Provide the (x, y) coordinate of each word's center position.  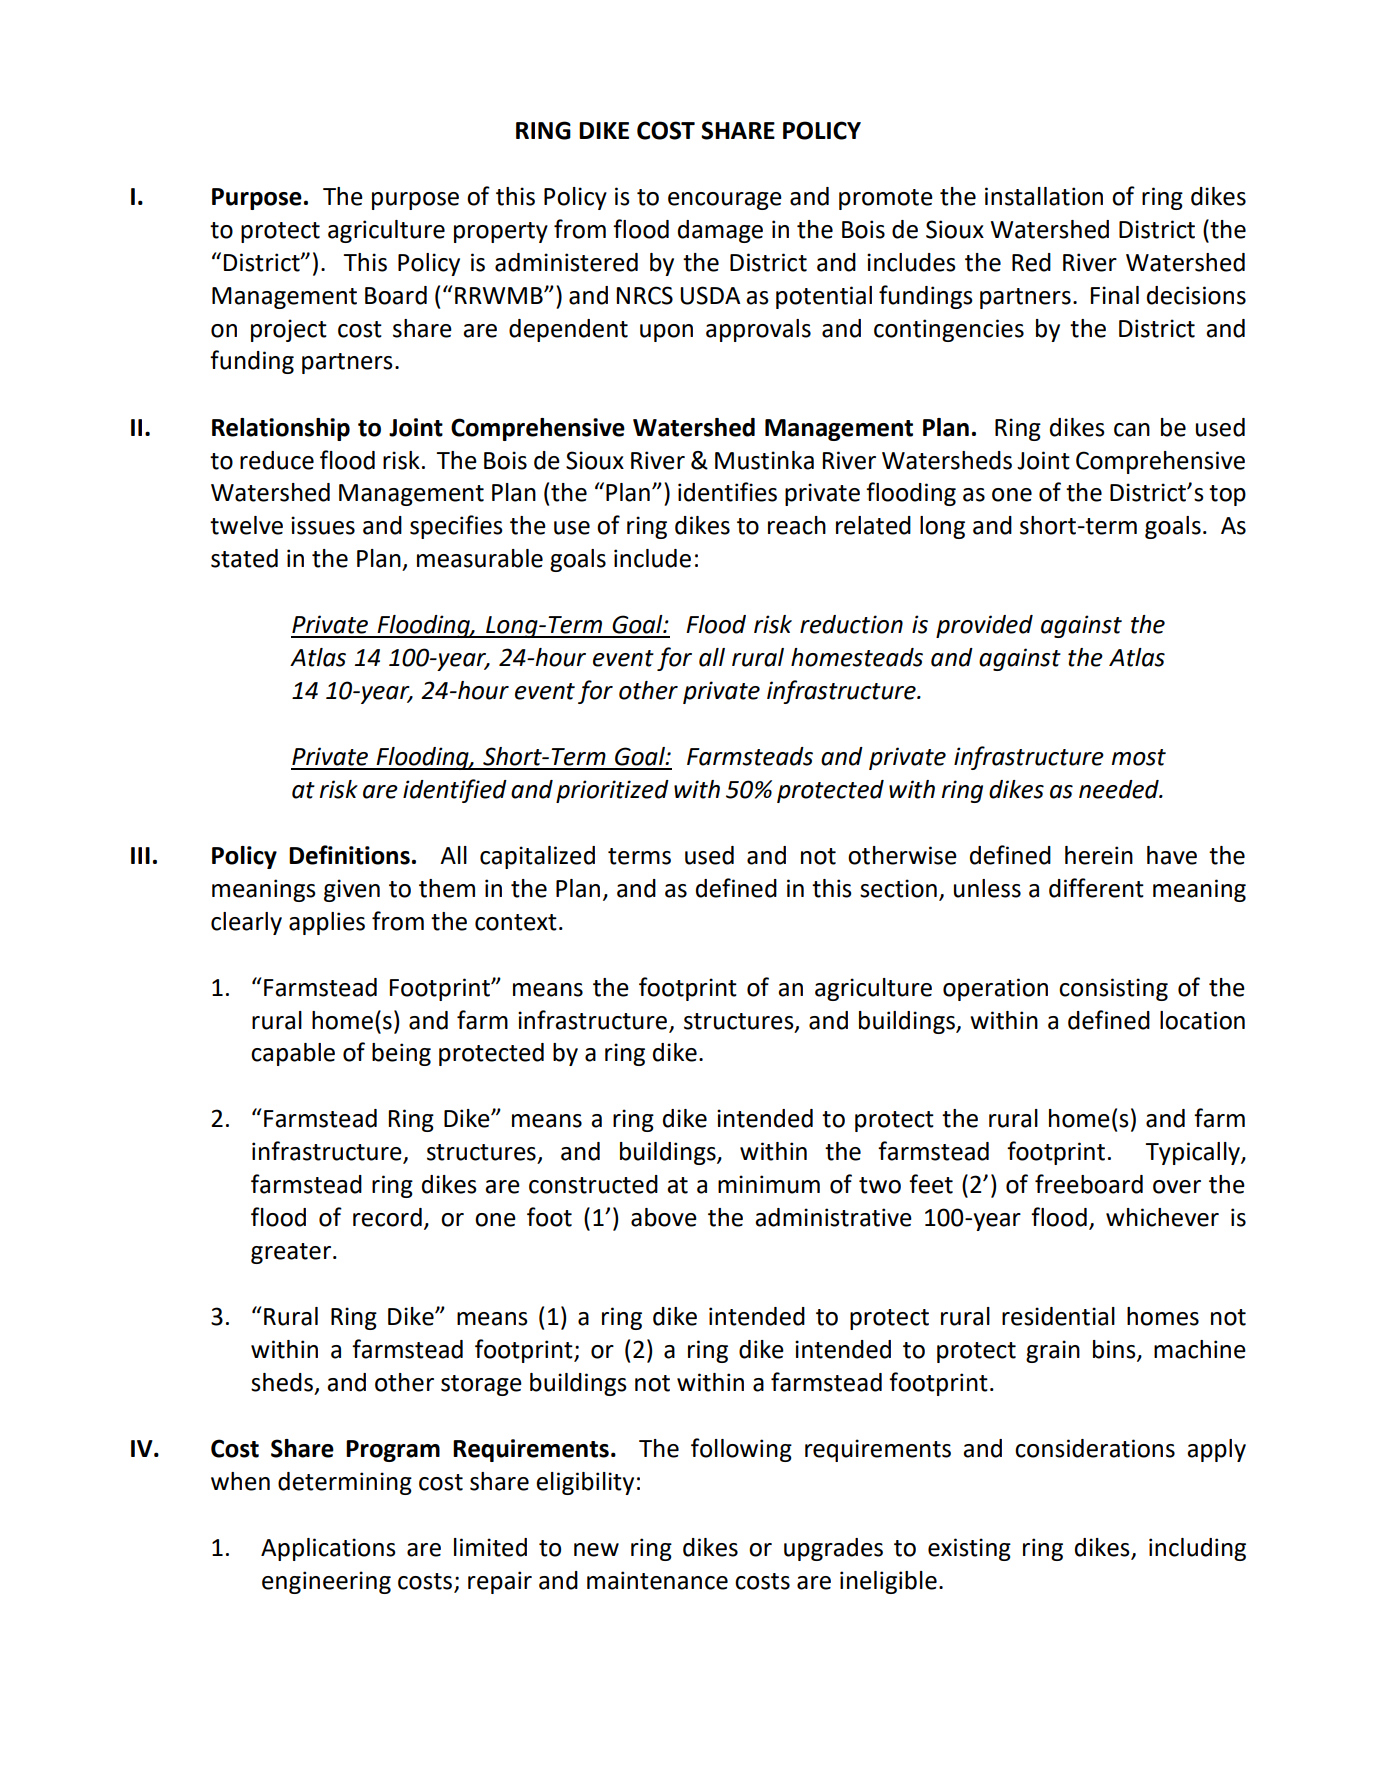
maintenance (657, 1580)
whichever (1162, 1217)
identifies (727, 492)
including (1197, 1549)
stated (244, 558)
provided (984, 626)
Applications (328, 1549)
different (1096, 888)
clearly (246, 923)
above (664, 1217)
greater (292, 1253)
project (289, 330)
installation (1044, 196)
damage (720, 231)
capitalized (537, 857)
